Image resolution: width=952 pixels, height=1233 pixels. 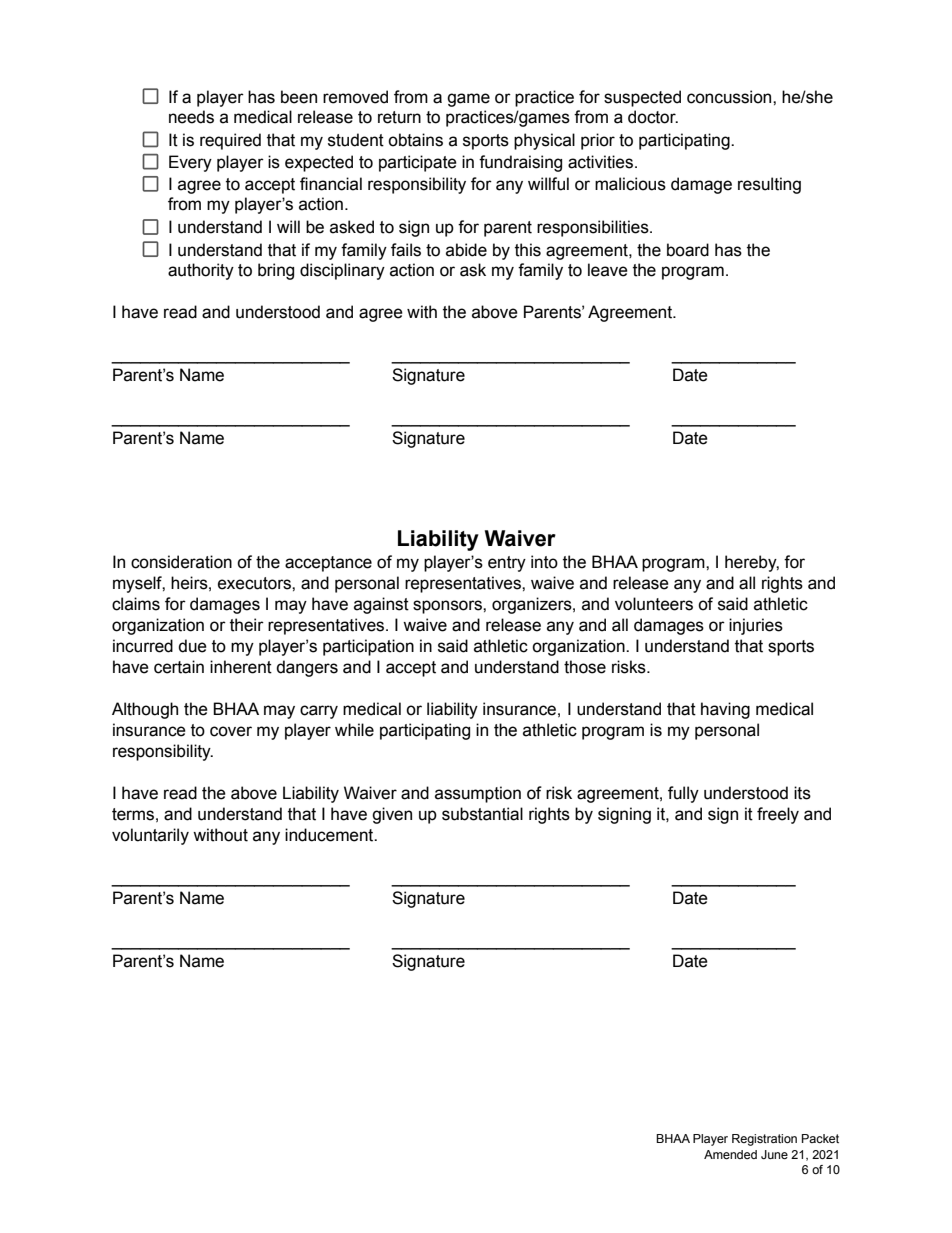 What do you see at coordinates (778, 815) in the image?
I see `freely` at bounding box center [778, 815].
